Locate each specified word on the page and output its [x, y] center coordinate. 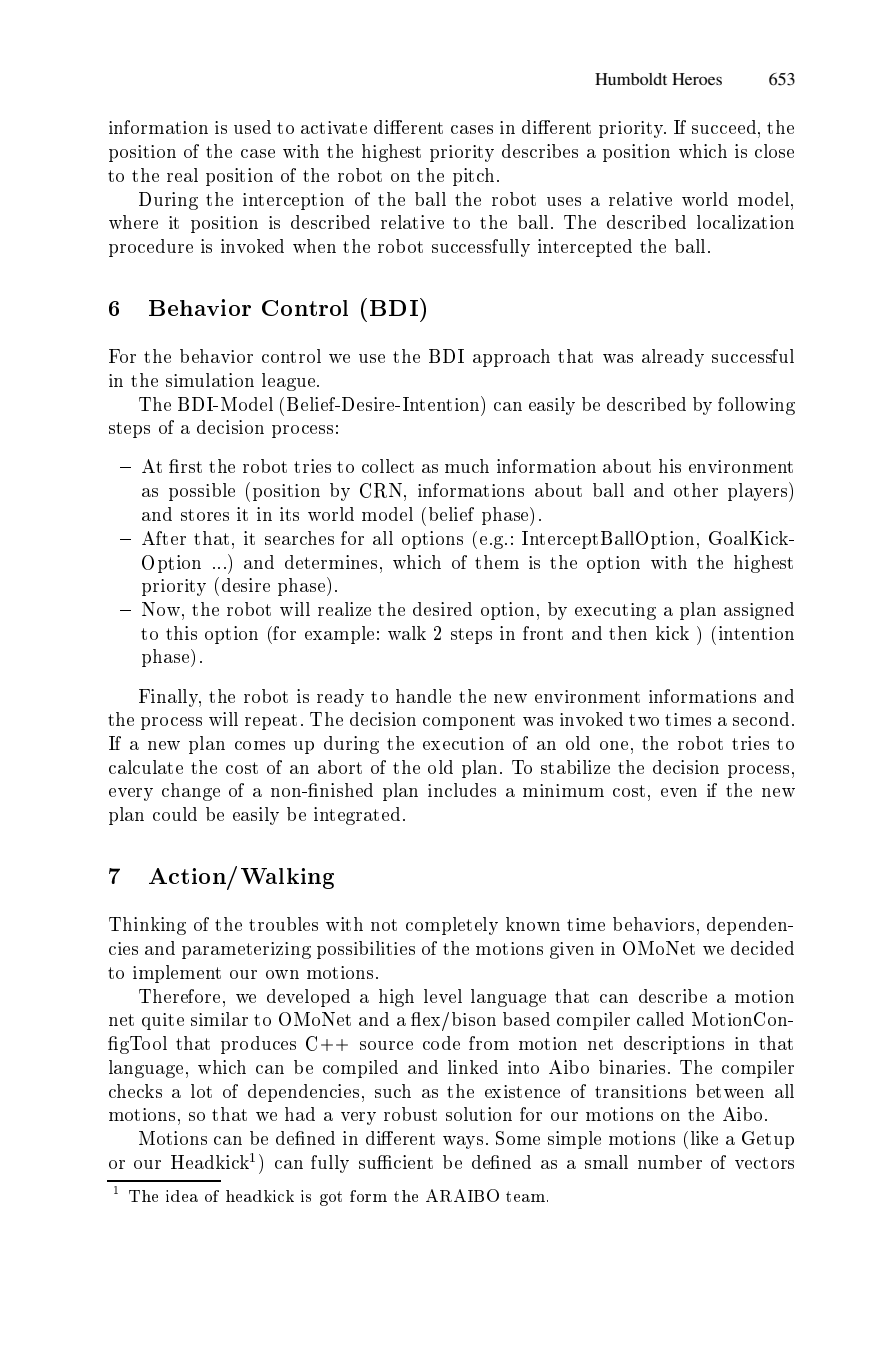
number [670, 1162]
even [679, 792]
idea [182, 1196]
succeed [724, 127]
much [467, 466]
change [191, 792]
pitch [473, 177]
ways [463, 1142]
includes [462, 790]
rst [190, 467]
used [252, 127]
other [696, 490]
